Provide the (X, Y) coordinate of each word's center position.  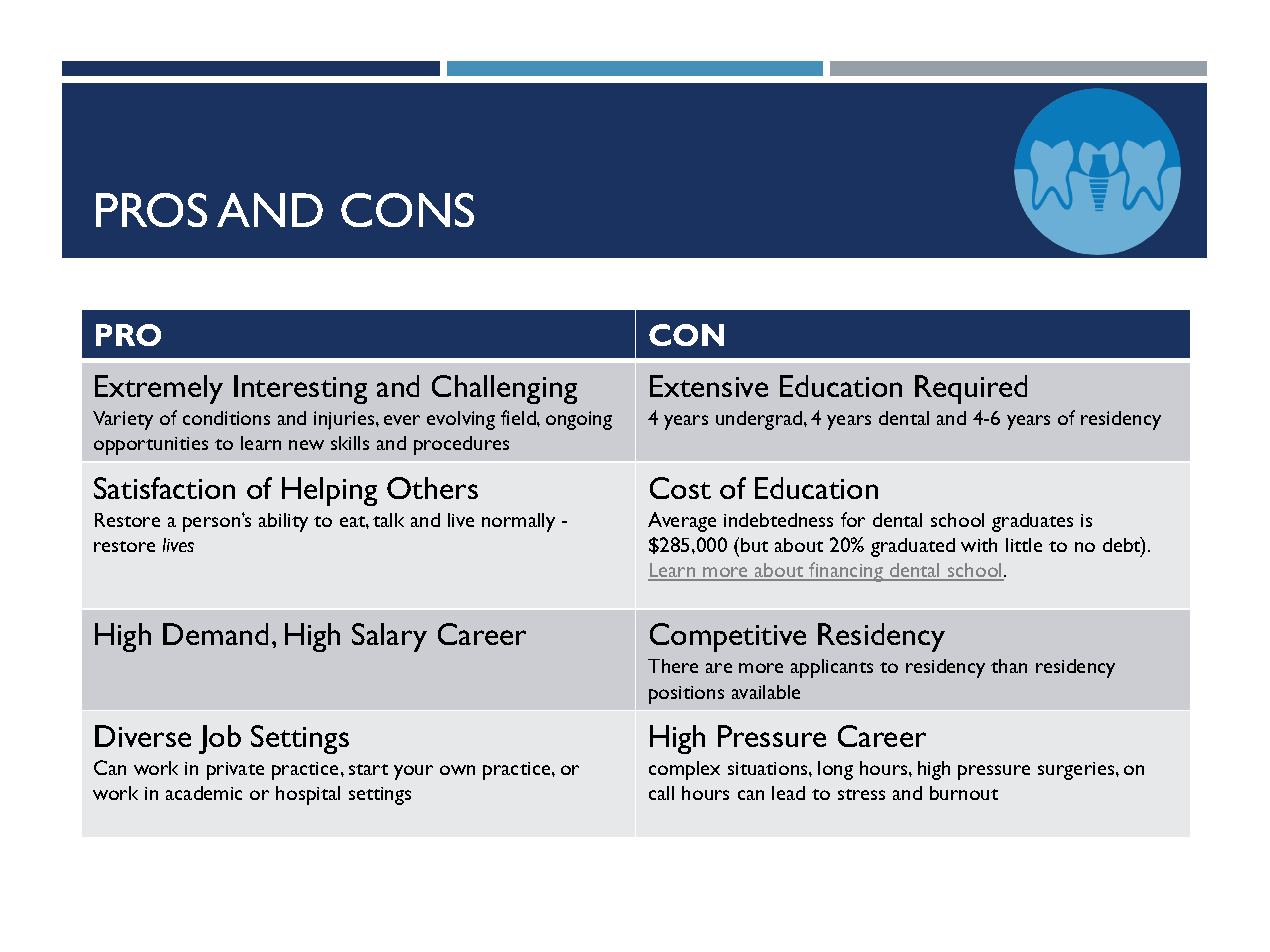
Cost (680, 488)
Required (971, 389)
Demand (215, 634)
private (235, 771)
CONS (407, 210)
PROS (151, 210)
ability (283, 522)
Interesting (300, 389)
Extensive (709, 386)
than (1009, 666)
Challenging (504, 389)
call (661, 793)
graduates (1032, 522)
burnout (964, 793)
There (673, 666)
